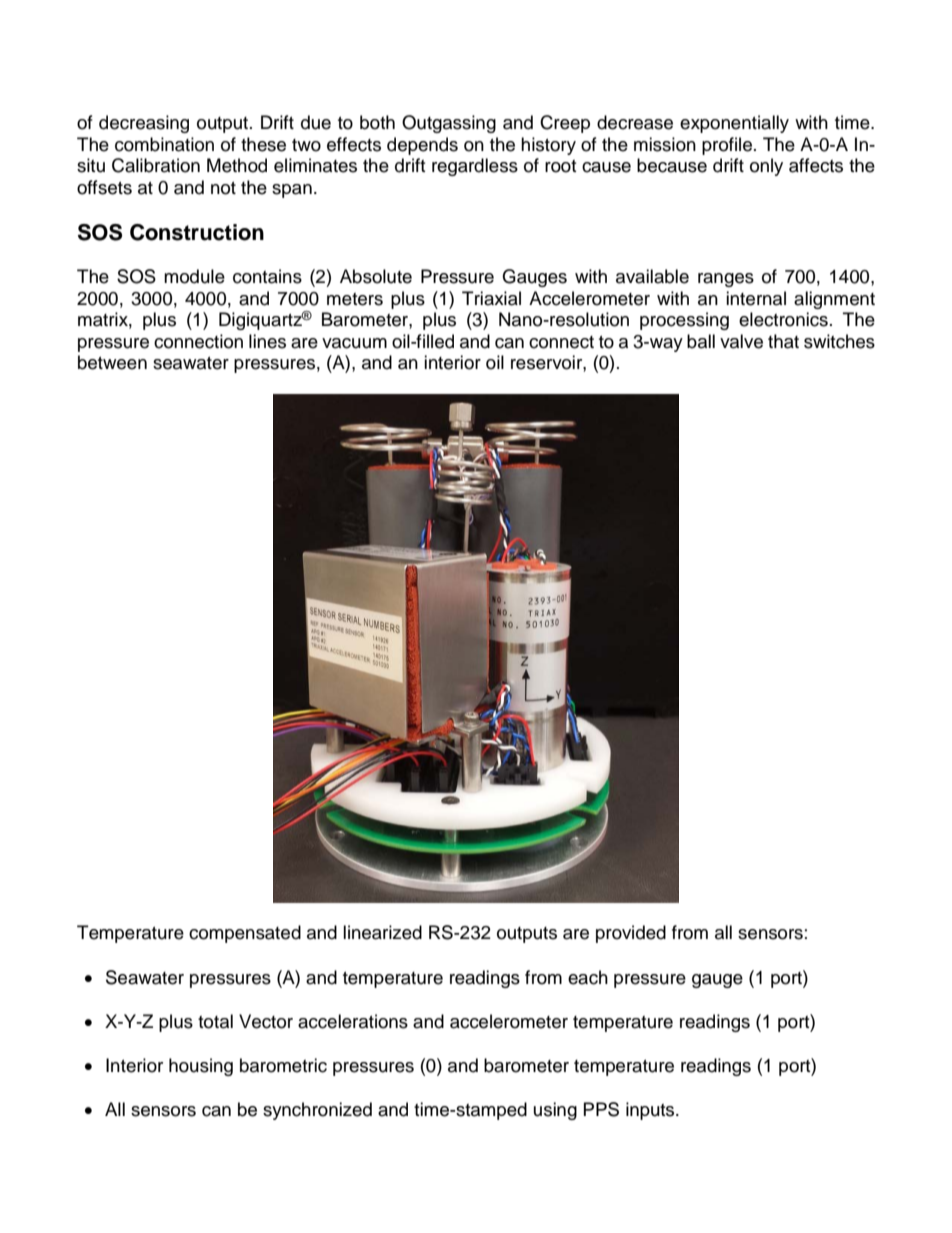  What do you see at coordinates (727, 146) in the screenshot?
I see `profile` at bounding box center [727, 146].
